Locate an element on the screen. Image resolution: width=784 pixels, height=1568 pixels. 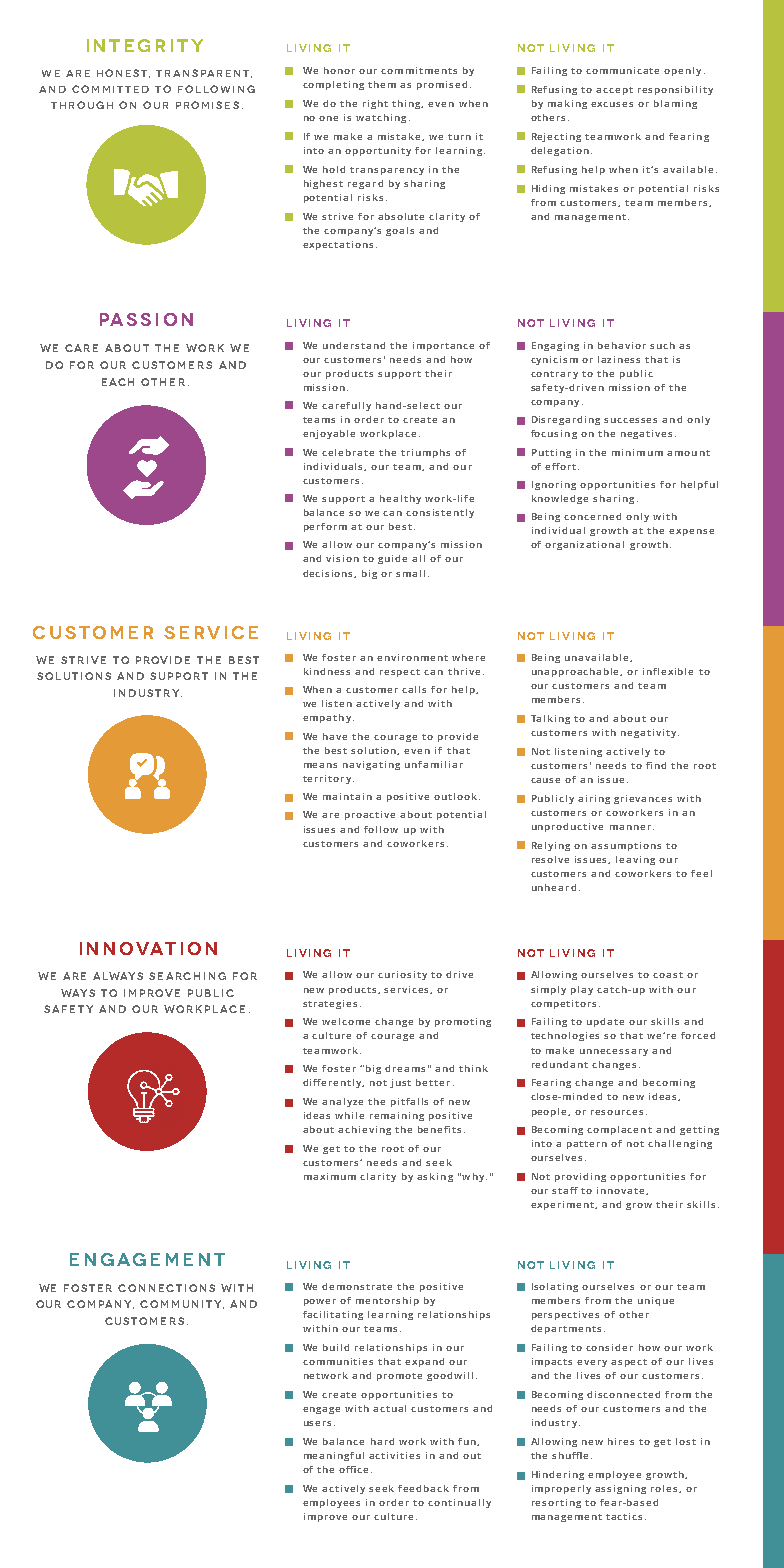
means is located at coordinates (320, 765).
